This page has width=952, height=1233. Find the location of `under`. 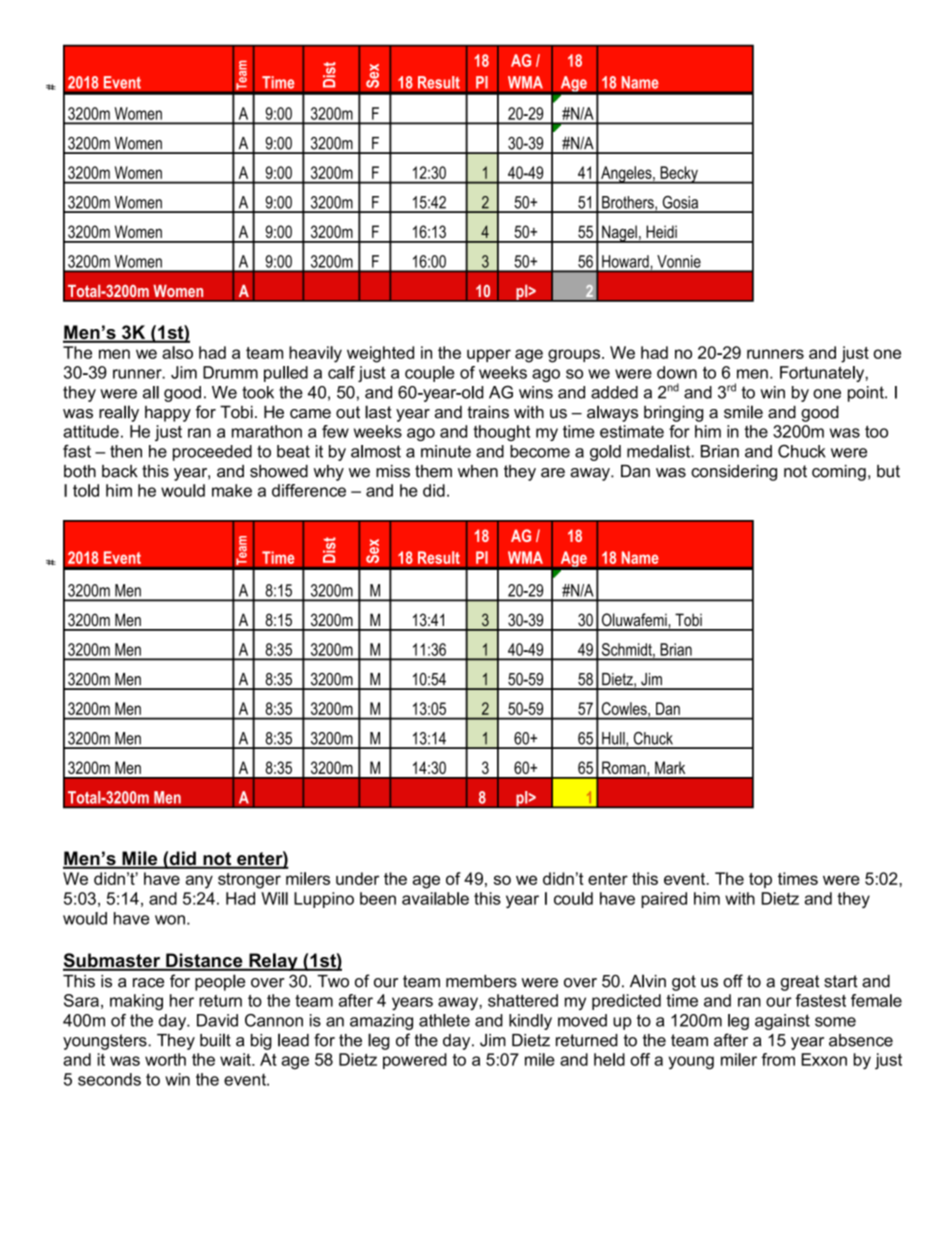

under is located at coordinates (357, 878).
